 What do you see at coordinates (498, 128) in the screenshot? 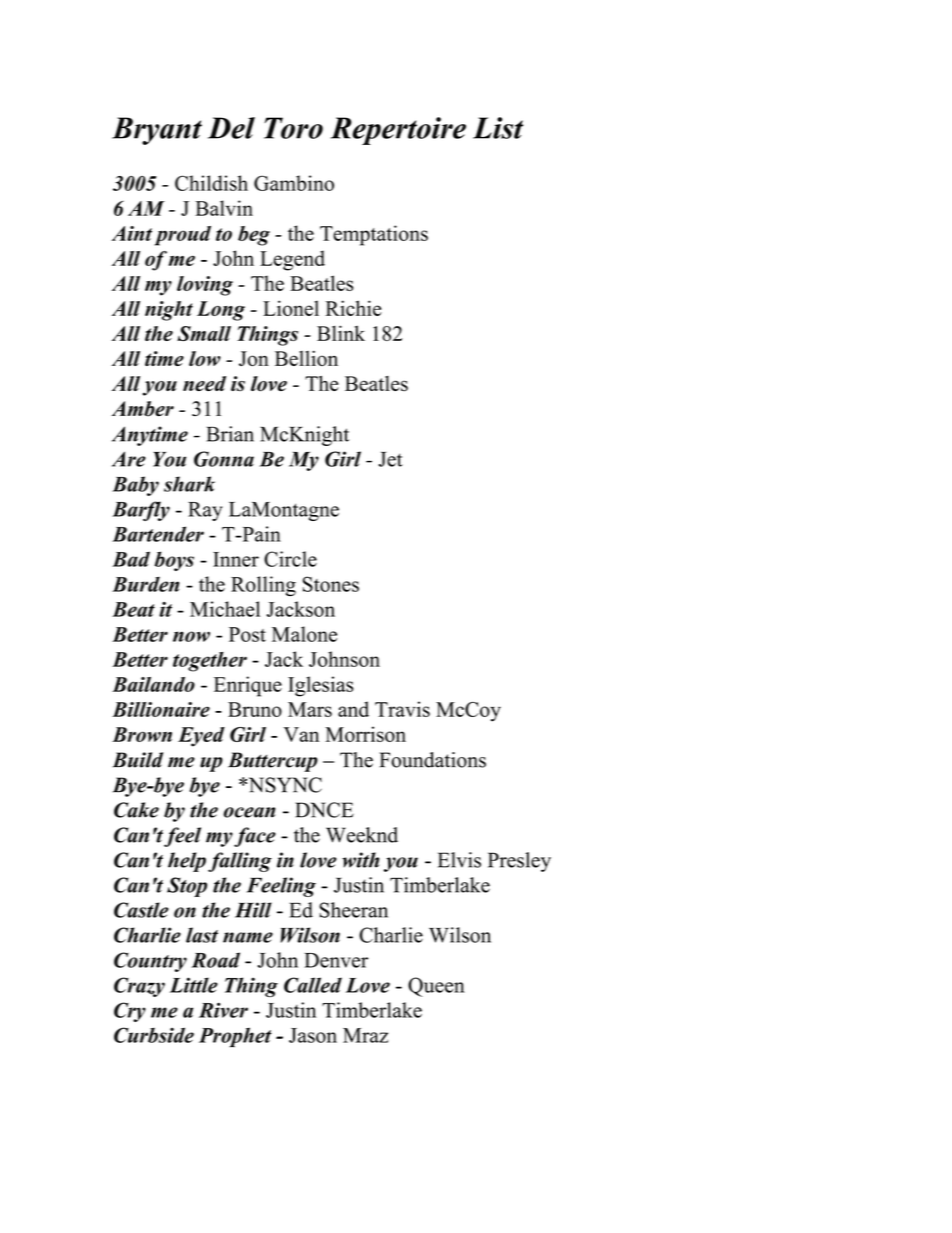
I see `List` at bounding box center [498, 128].
